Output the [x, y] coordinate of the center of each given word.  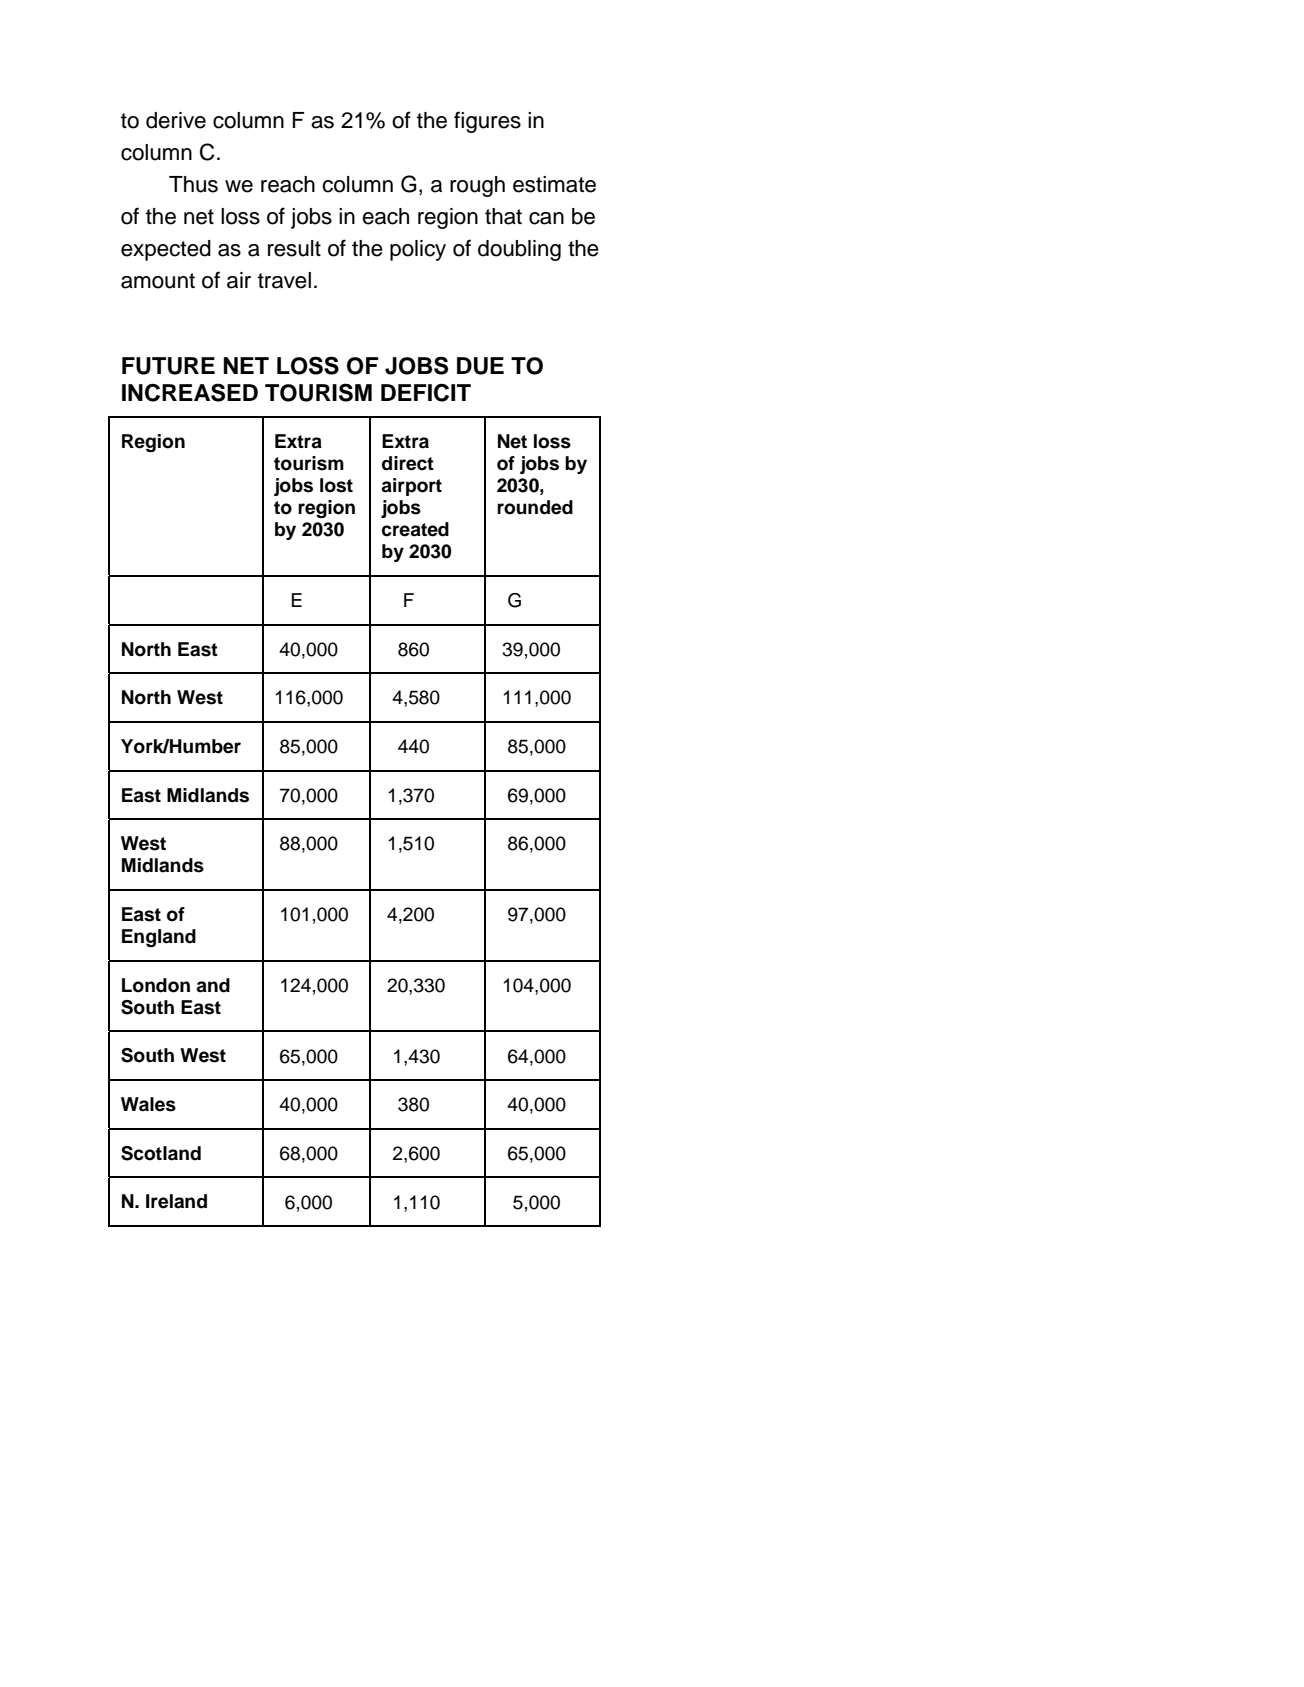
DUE [480, 366]
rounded [535, 507]
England [159, 938]
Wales [148, 1104]
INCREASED [190, 392]
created [415, 529]
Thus [193, 184]
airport [411, 487]
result [294, 248]
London [156, 985]
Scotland [161, 1153]
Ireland [176, 1201]
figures [487, 122]
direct [408, 463]
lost [336, 485]
